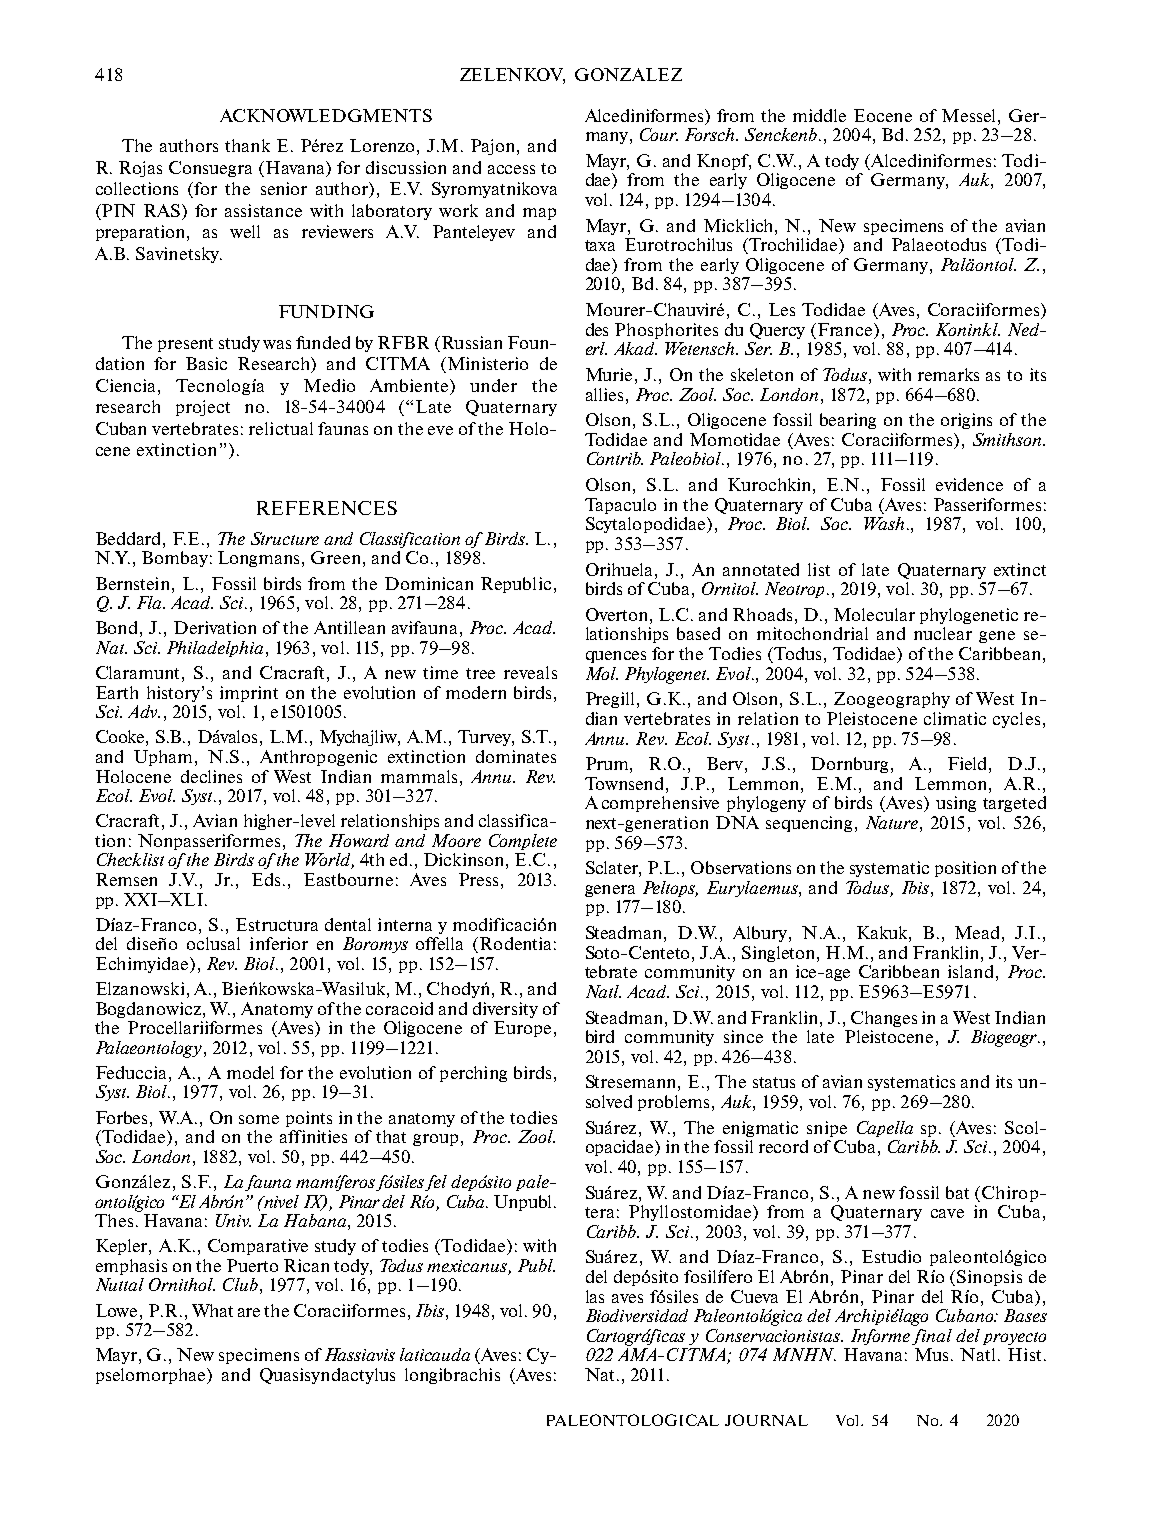 This image has height=1520, width=1174. I want to click on JOURNAL, so click(766, 1420).
